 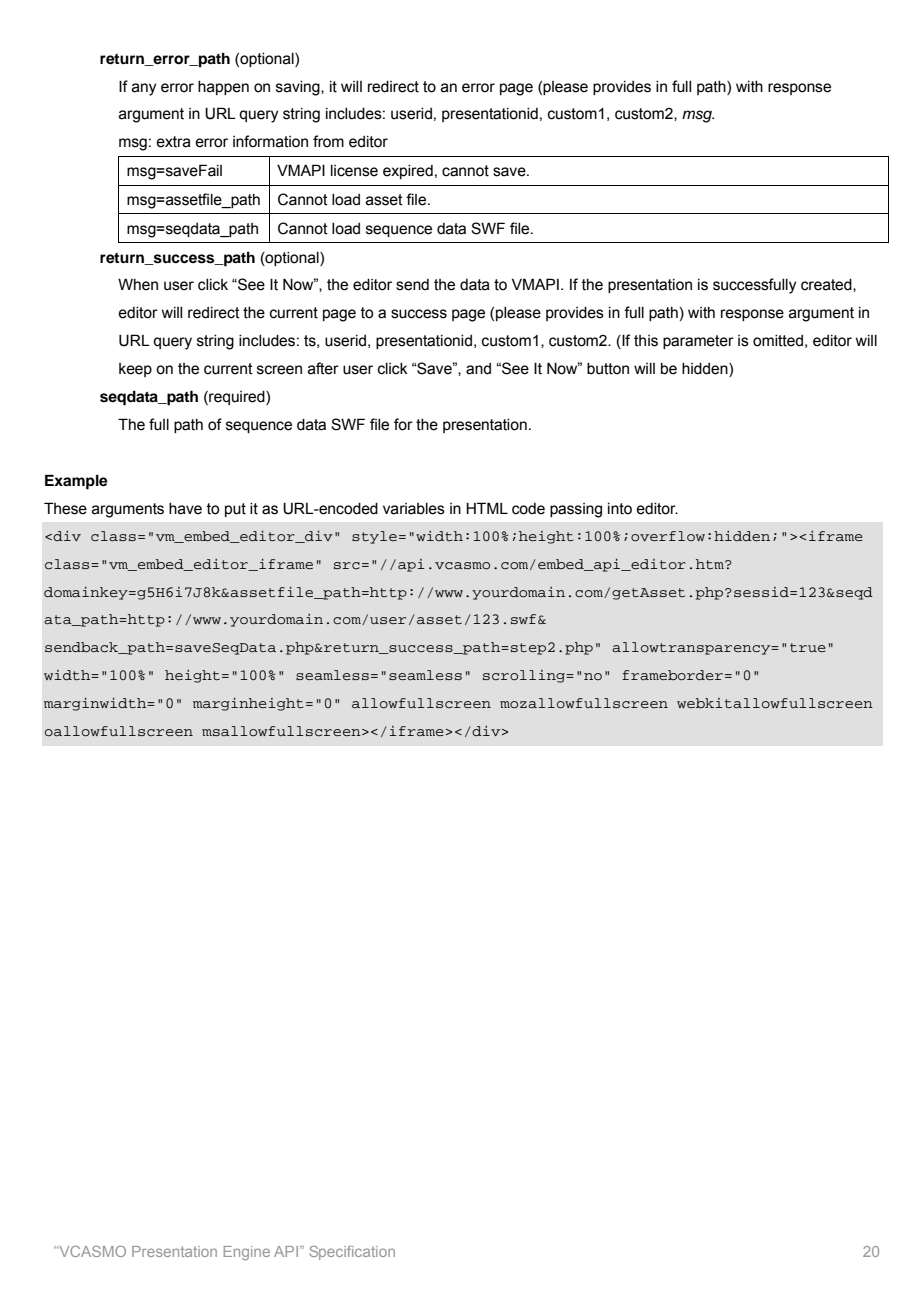 I want to click on extra, so click(x=173, y=142).
